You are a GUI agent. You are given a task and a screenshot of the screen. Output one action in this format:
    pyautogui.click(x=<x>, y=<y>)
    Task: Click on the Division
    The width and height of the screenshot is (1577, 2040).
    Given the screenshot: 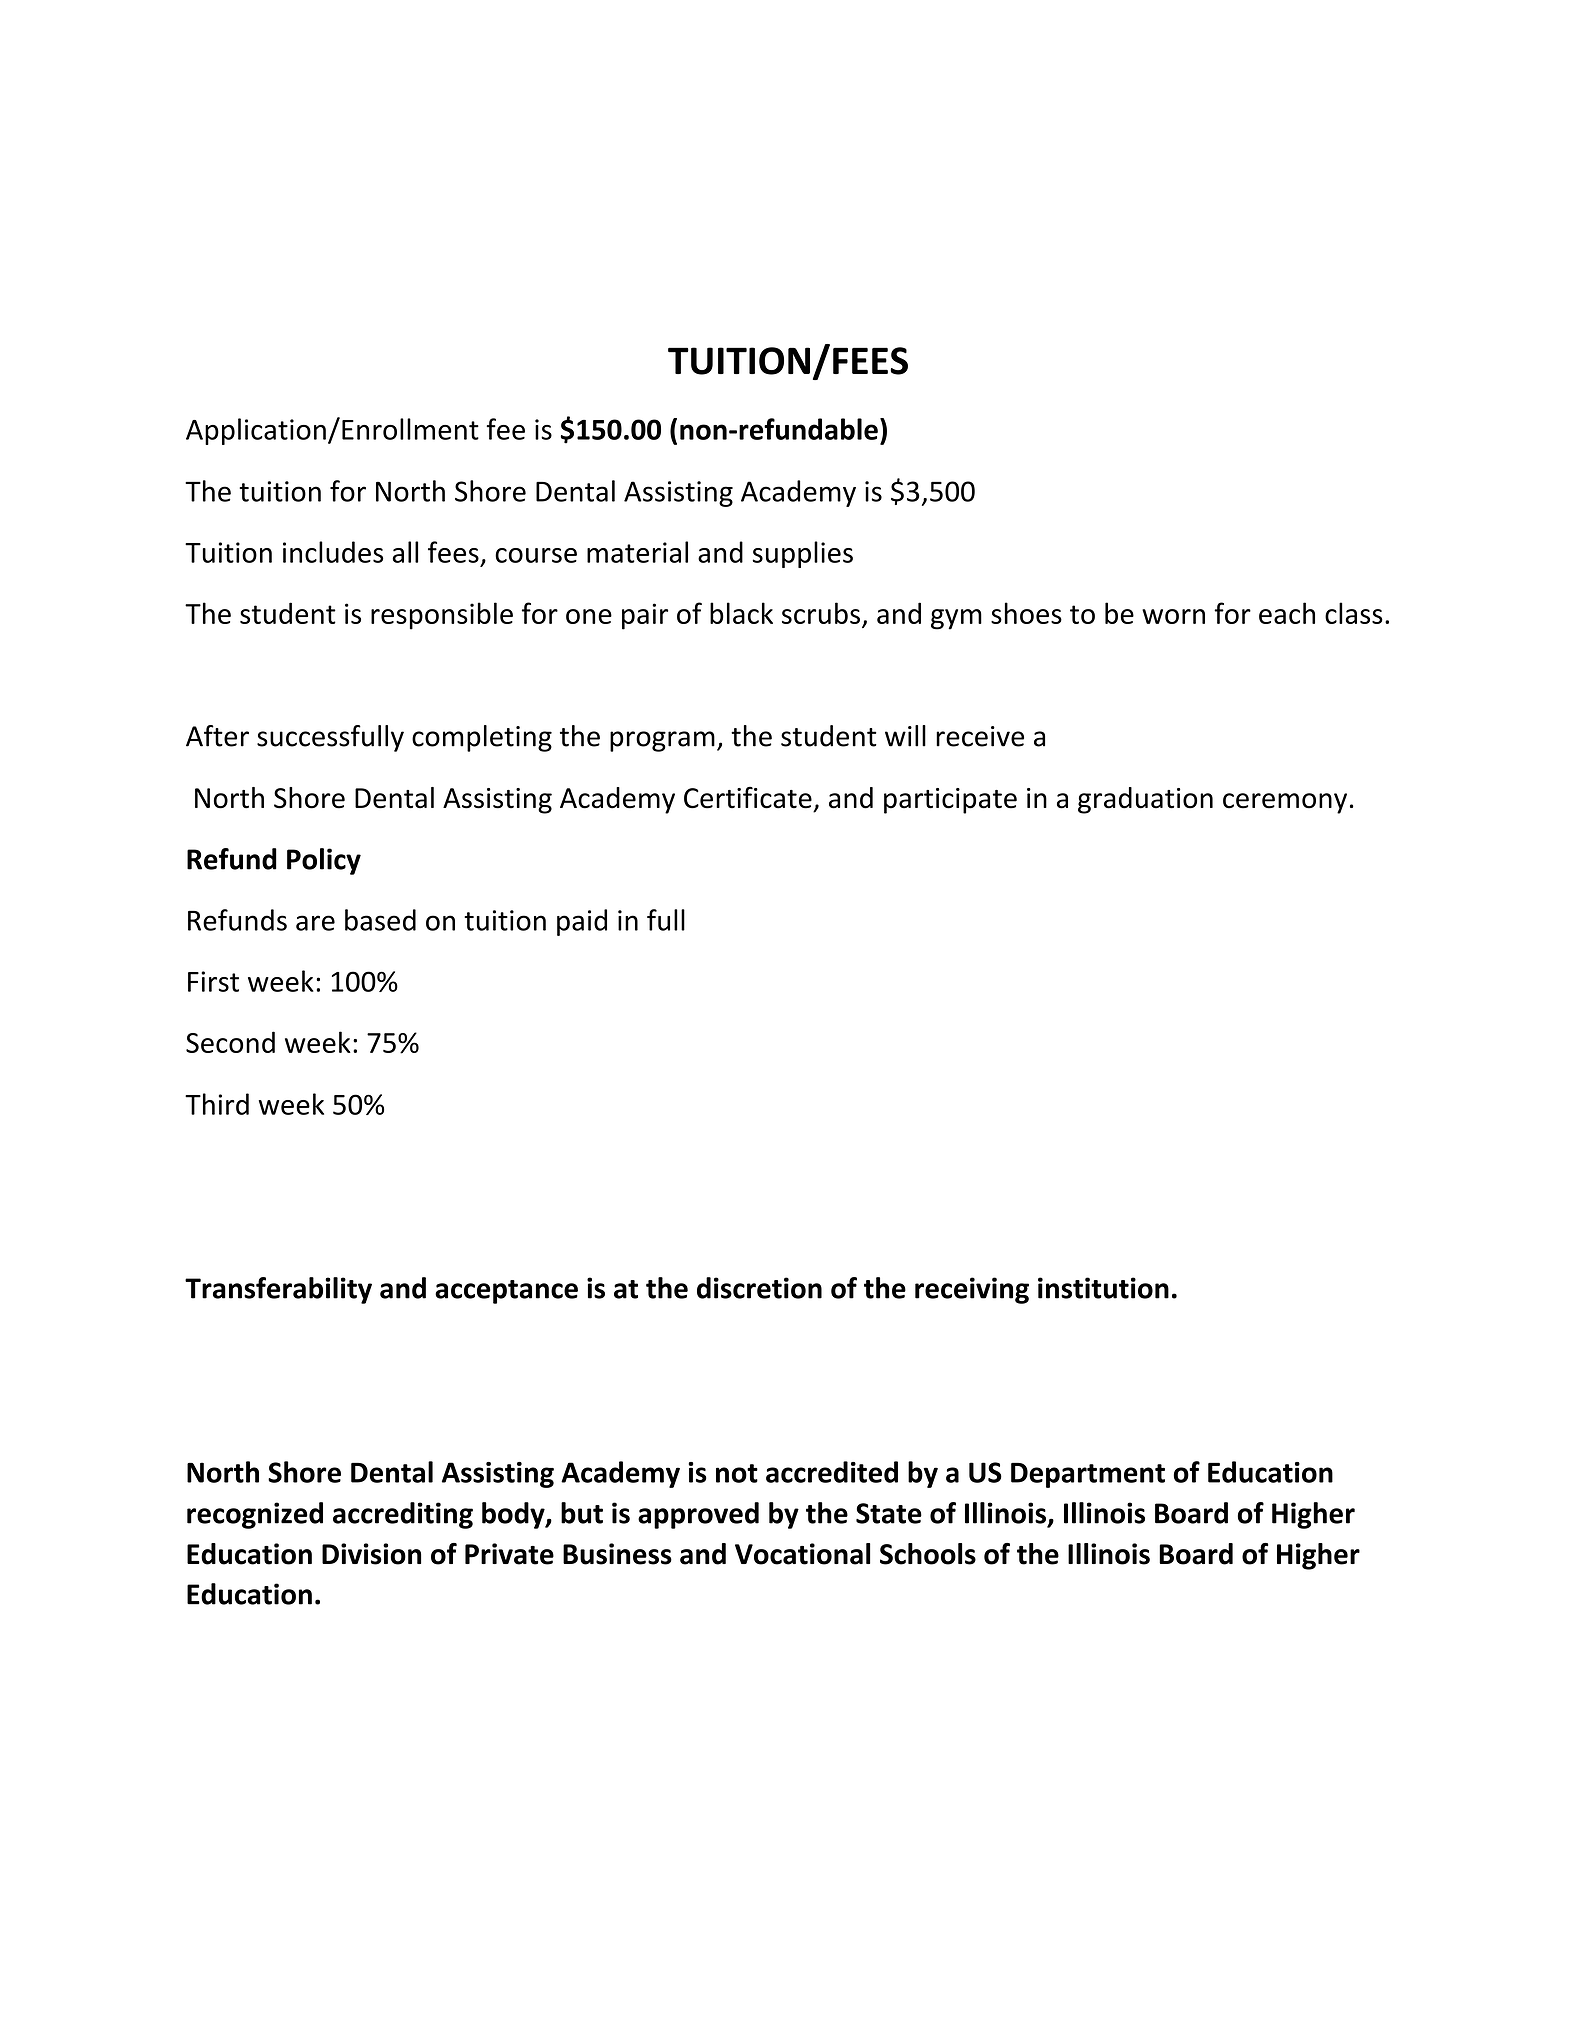 What is the action you would take?
    pyautogui.click(x=371, y=1554)
